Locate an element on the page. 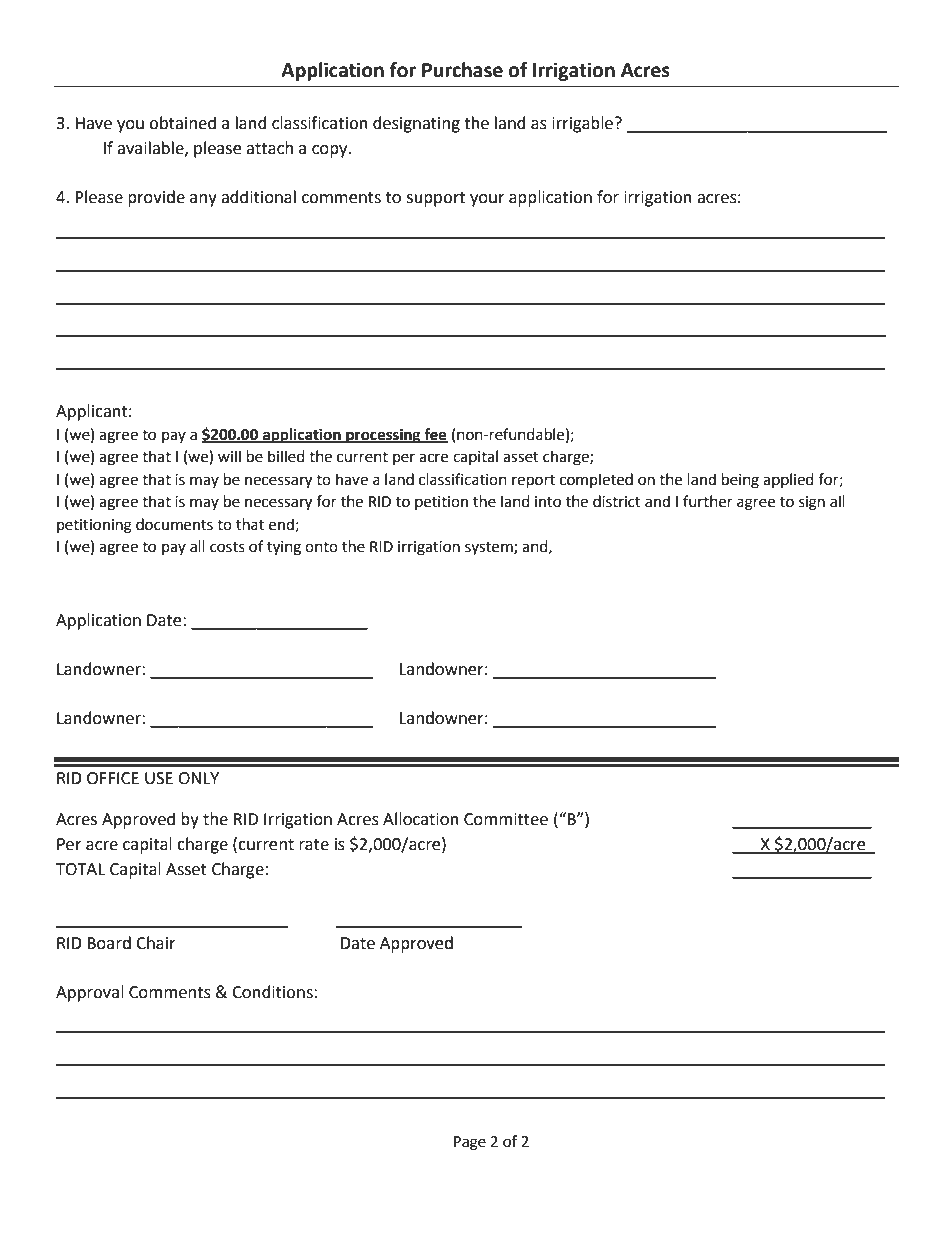 The image size is (952, 1233). Approval is located at coordinates (90, 993).
